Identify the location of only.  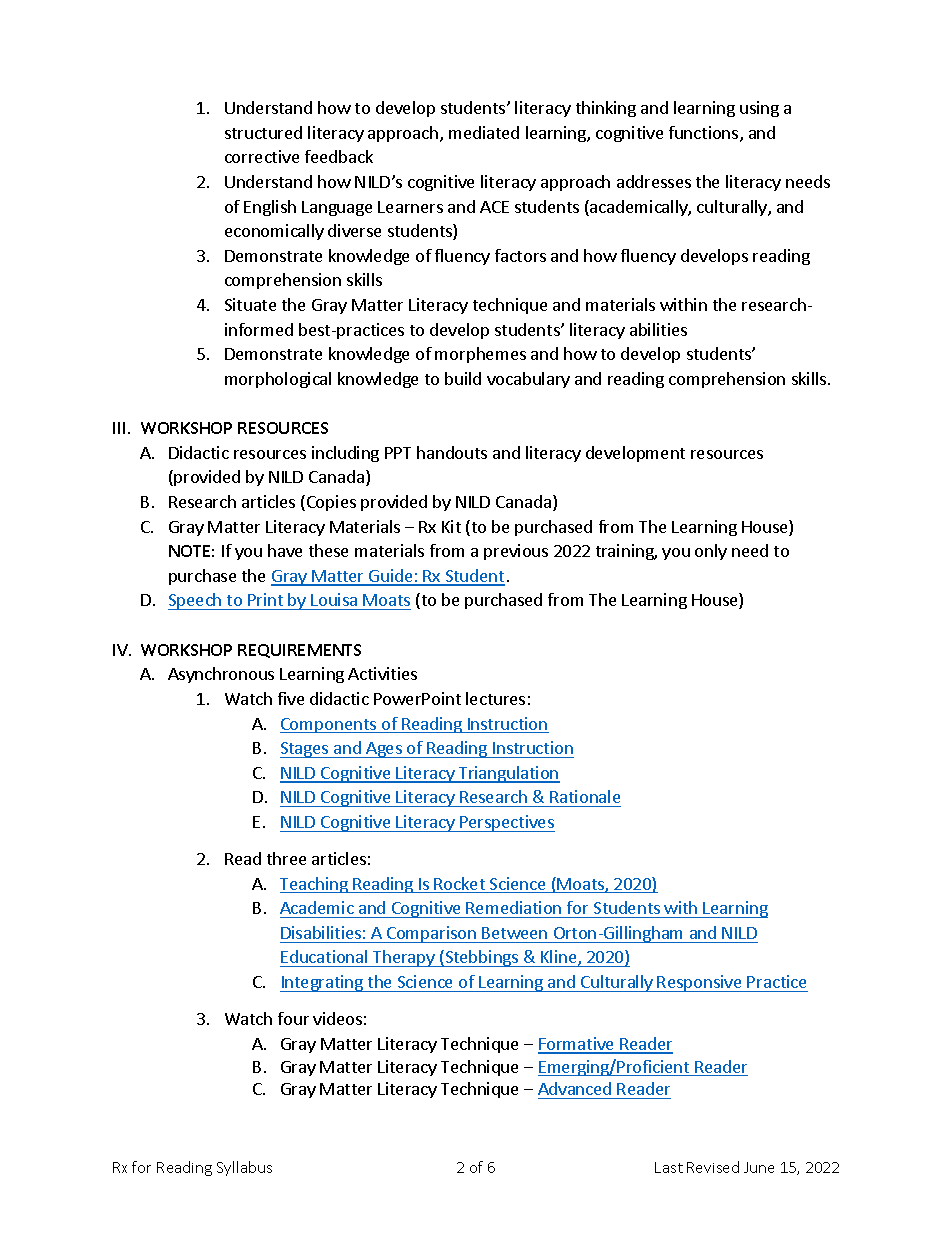
(711, 552).
